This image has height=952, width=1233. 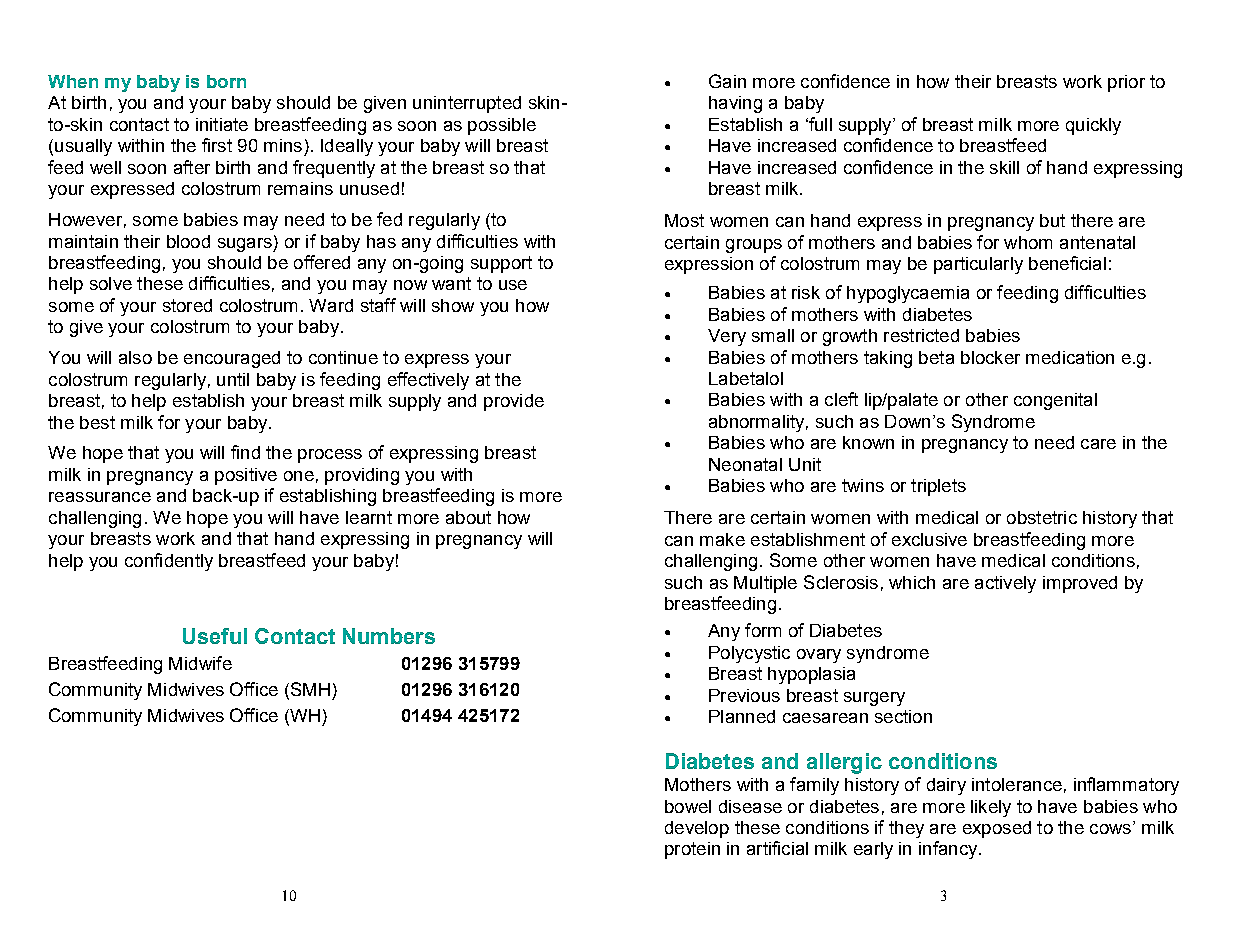 What do you see at coordinates (502, 126) in the image?
I see `possible` at bounding box center [502, 126].
